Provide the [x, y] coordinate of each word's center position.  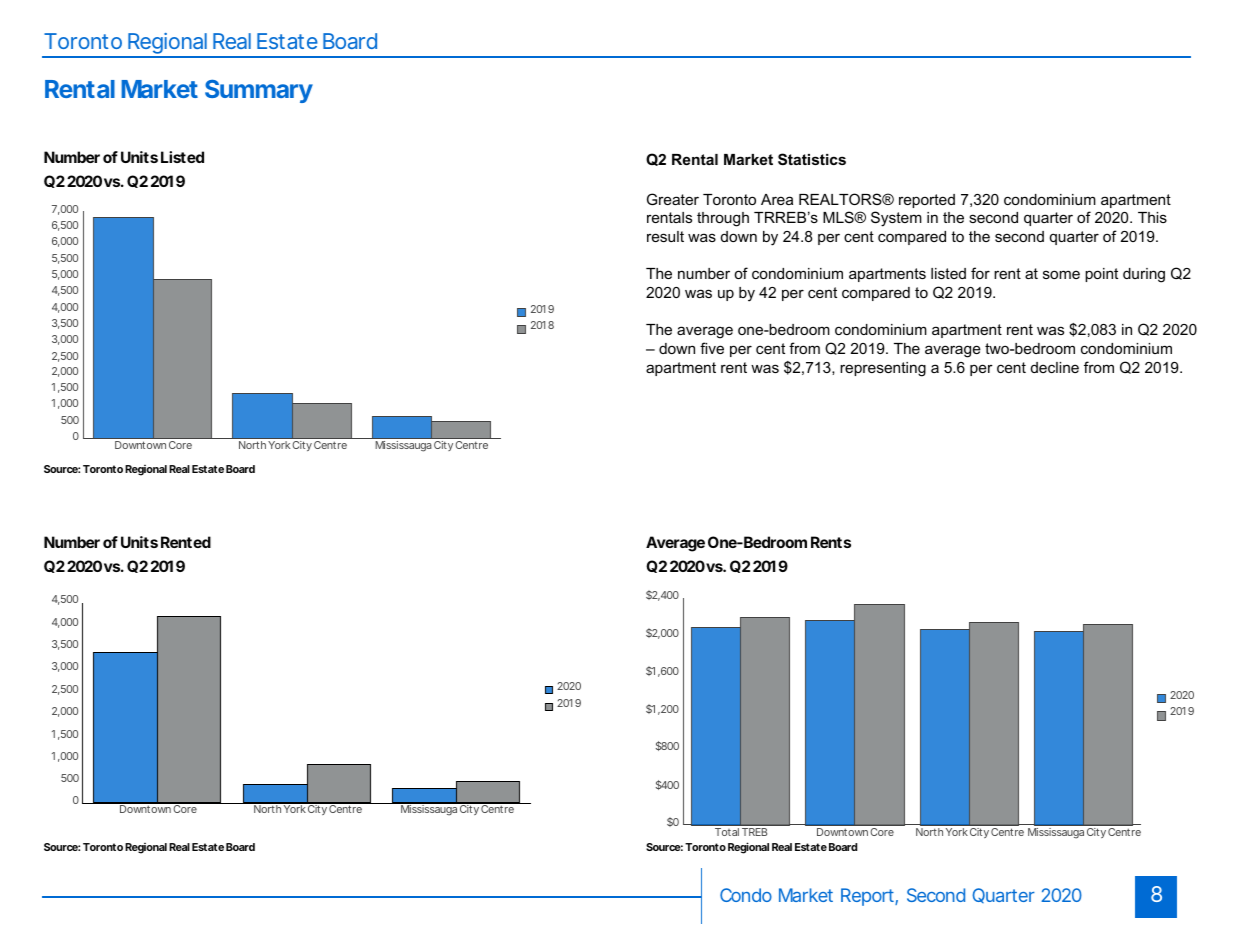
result [665, 236]
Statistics [812, 159]
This [1152, 217]
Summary [259, 91]
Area [777, 199]
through [723, 219]
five [712, 348]
